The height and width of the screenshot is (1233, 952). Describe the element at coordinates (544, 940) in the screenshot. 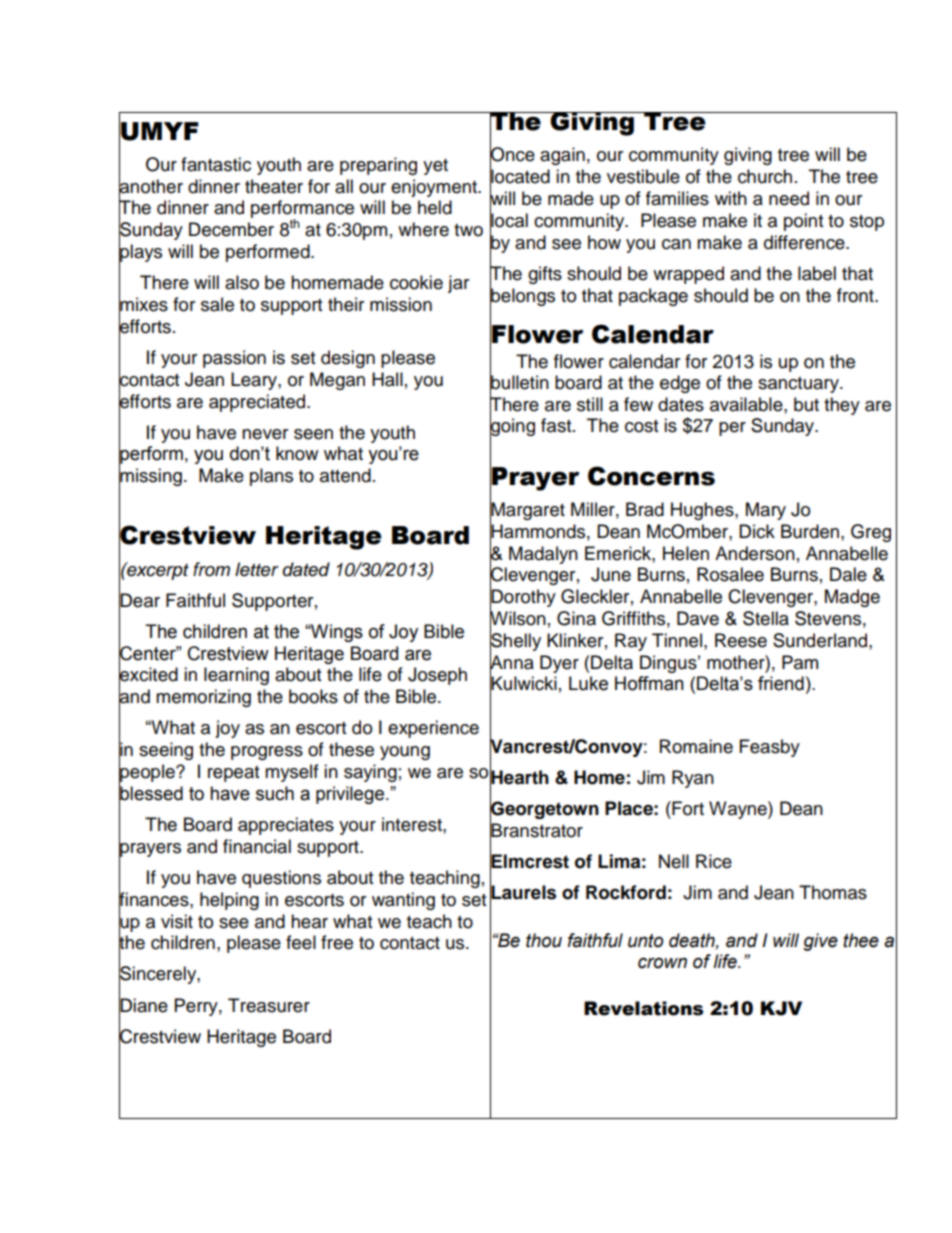

I see `thou` at that location.
